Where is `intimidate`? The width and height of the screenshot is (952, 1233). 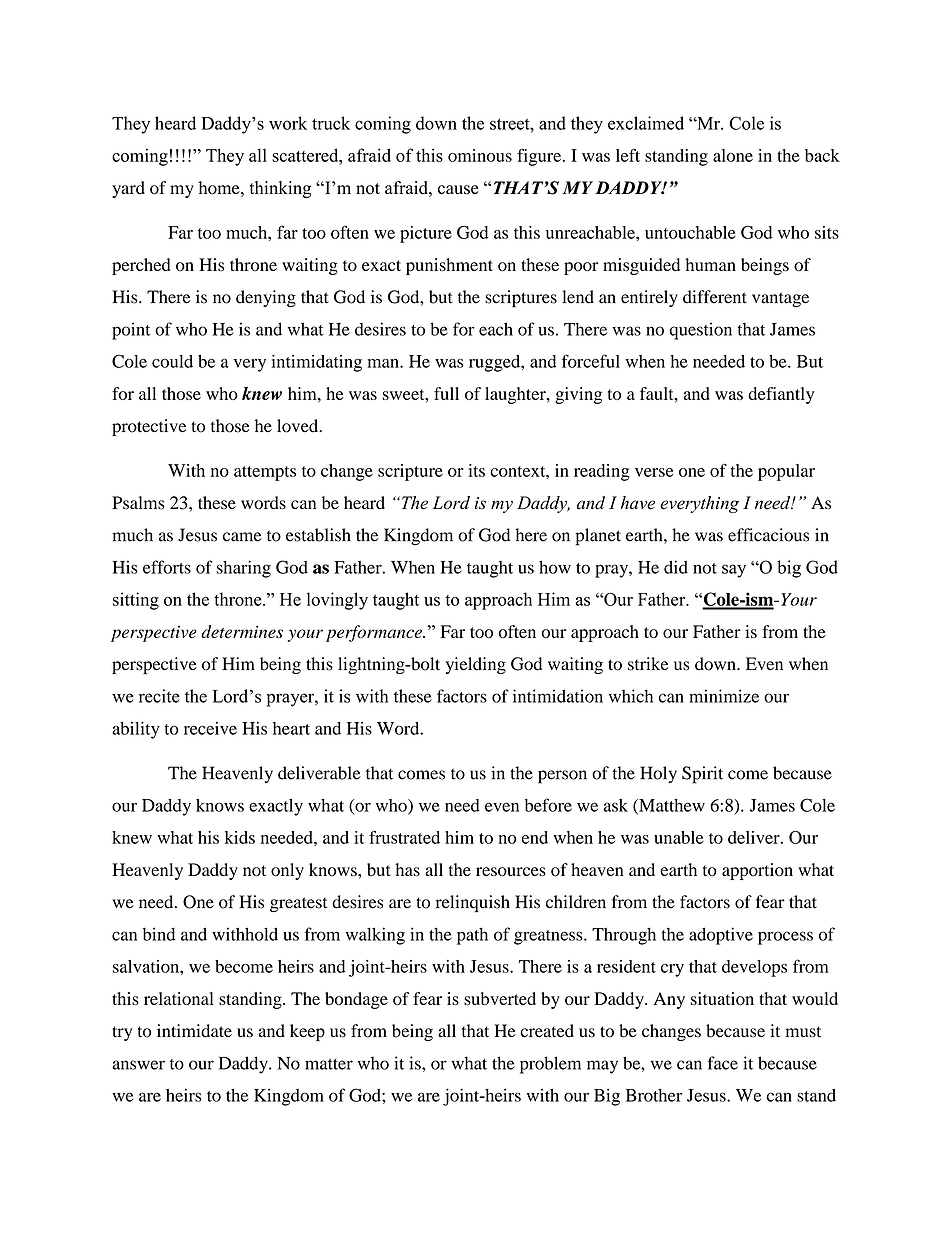 intimidate is located at coordinates (194, 1031).
